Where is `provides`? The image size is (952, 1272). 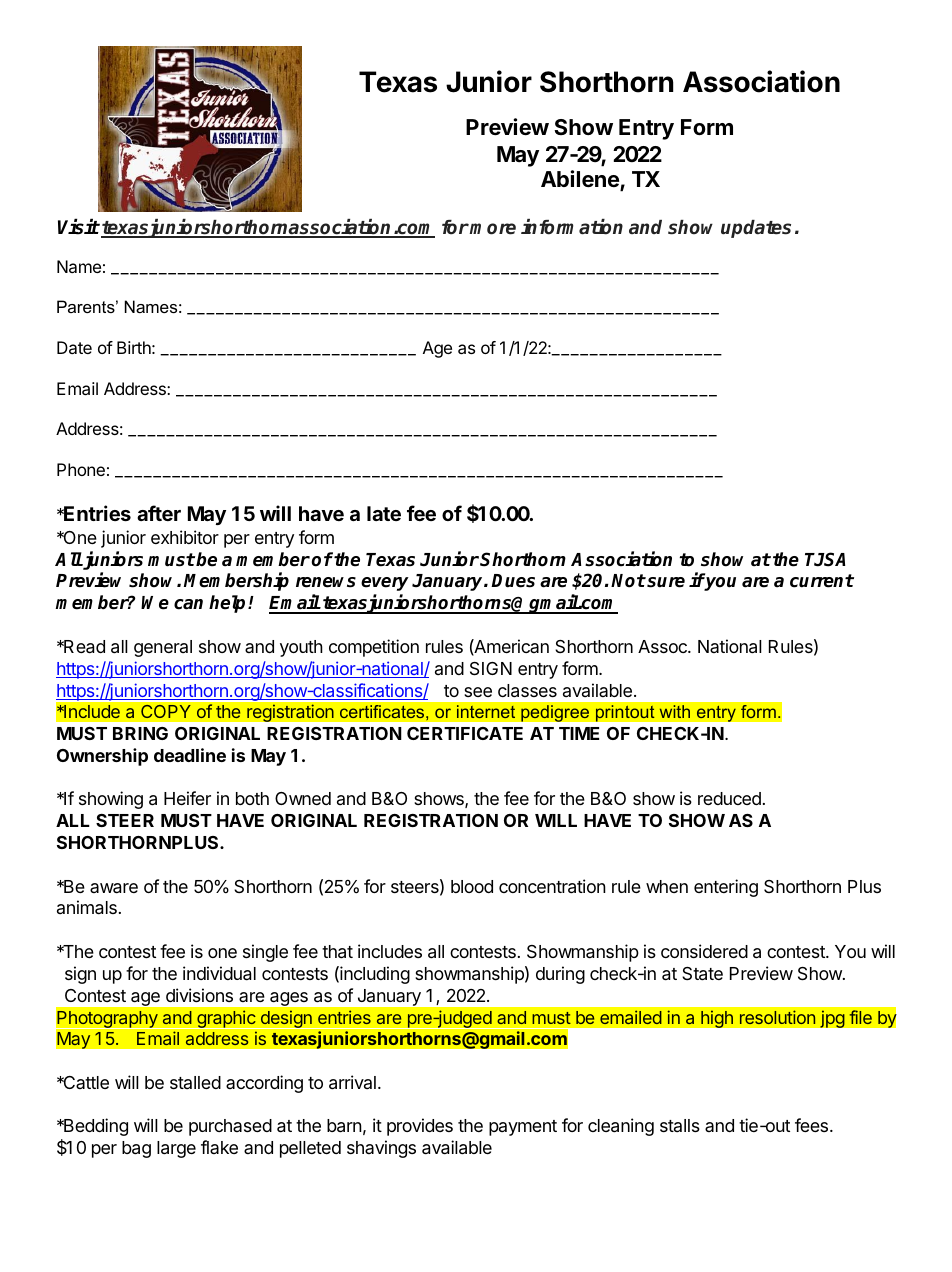 provides is located at coordinates (420, 1127).
